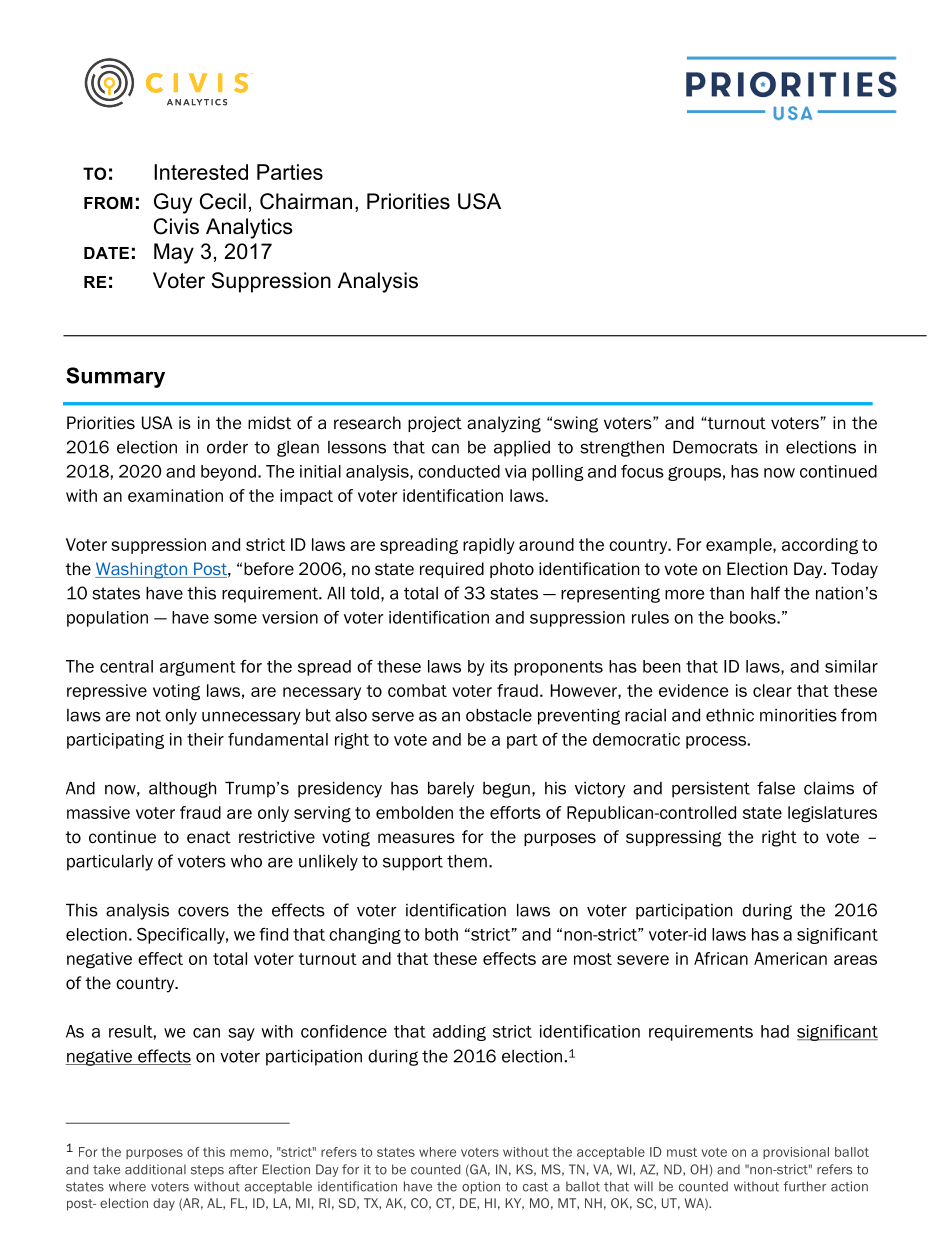 Image resolution: width=952 pixels, height=1233 pixels. I want to click on clear, so click(772, 690).
